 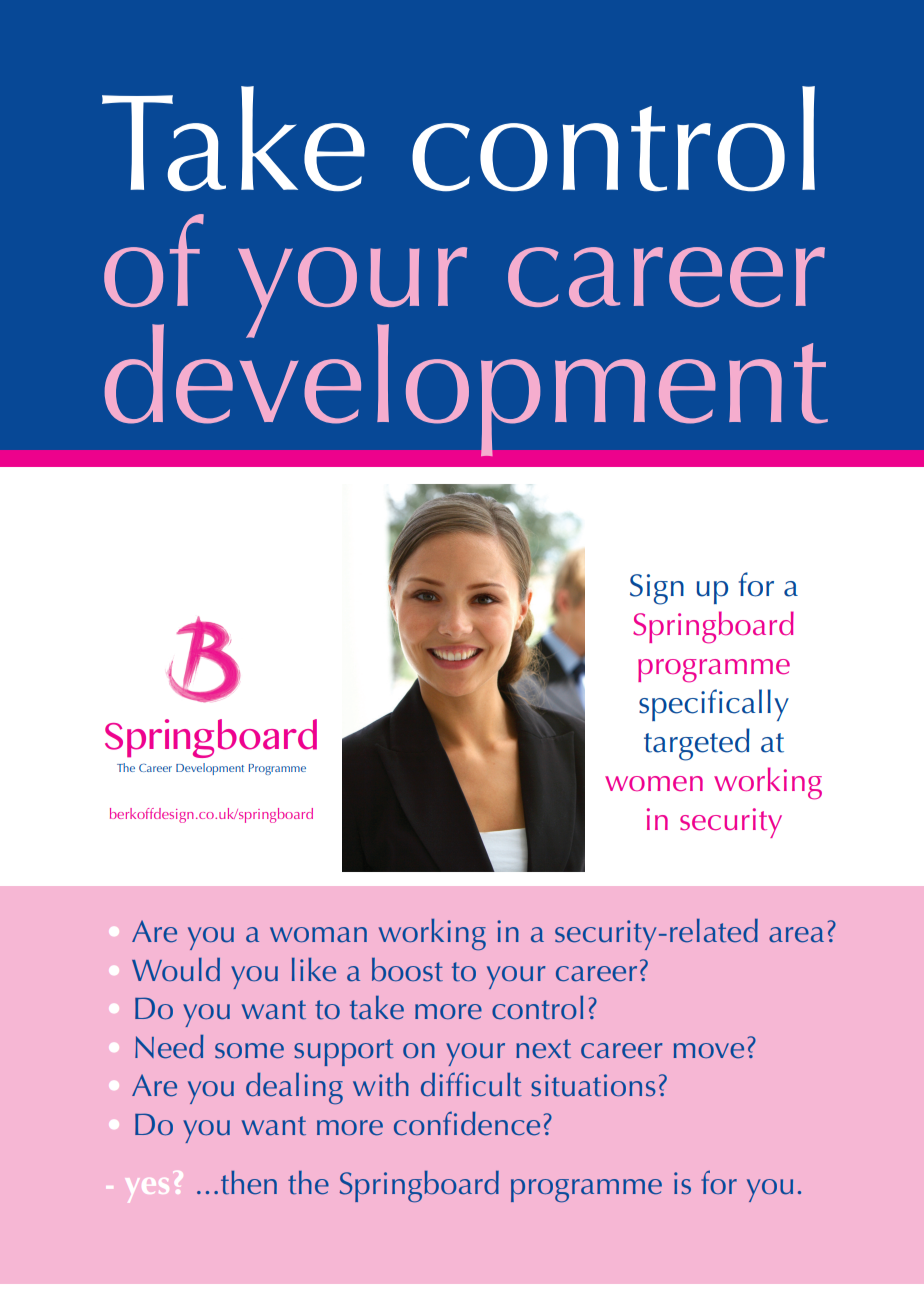 I want to click on some, so click(x=249, y=1051).
